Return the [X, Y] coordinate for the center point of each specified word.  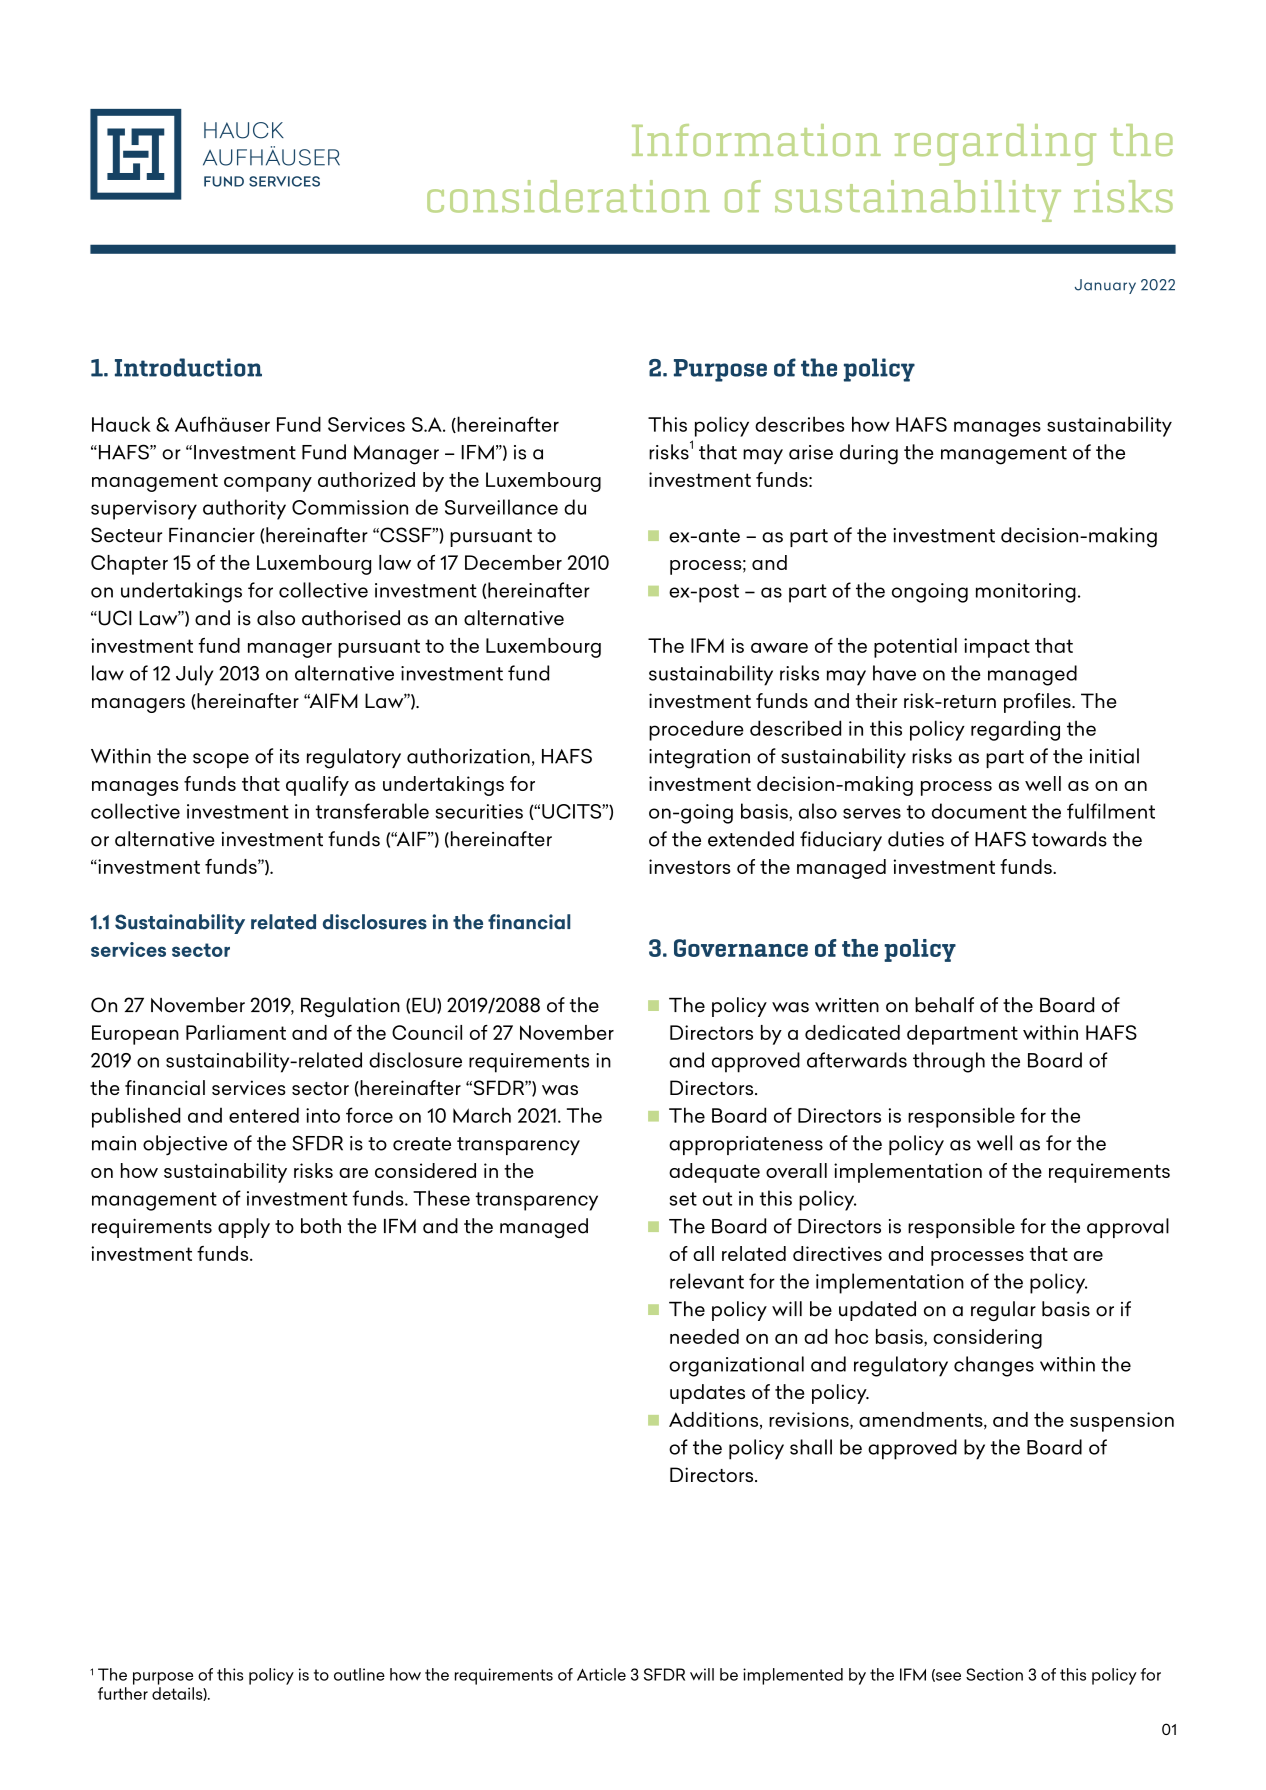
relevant [707, 1281]
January [1105, 286]
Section [994, 1674]
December [513, 562]
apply [244, 1228]
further [123, 1693]
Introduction [188, 367]
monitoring [1026, 593]
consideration [568, 196]
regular [1003, 1311]
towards [1069, 839]
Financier [212, 535]
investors [689, 866]
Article [601, 1674]
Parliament [236, 1032]
